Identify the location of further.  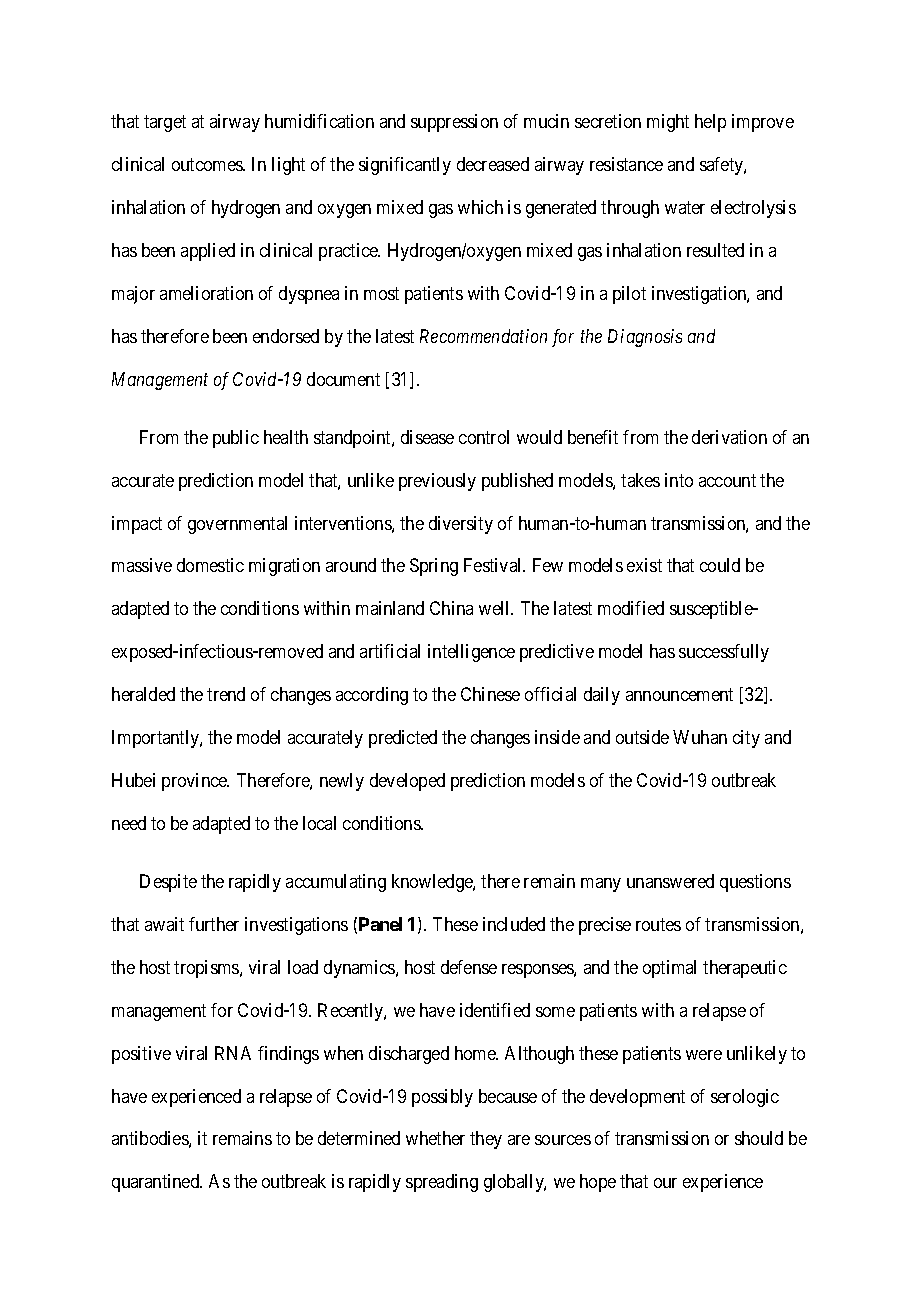
(214, 924).
